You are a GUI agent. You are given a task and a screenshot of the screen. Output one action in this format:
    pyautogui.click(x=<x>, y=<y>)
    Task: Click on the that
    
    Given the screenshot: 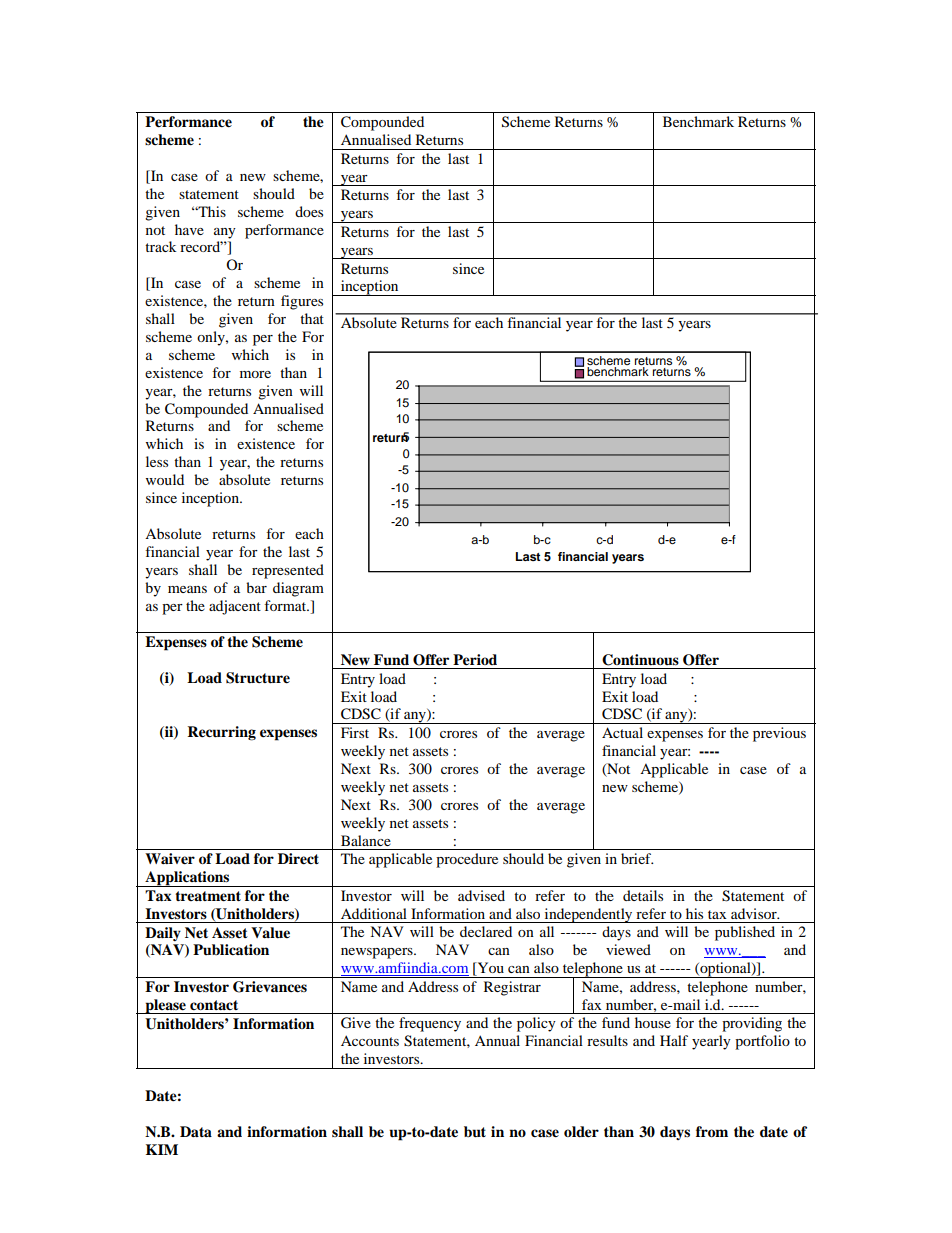 What is the action you would take?
    pyautogui.click(x=312, y=318)
